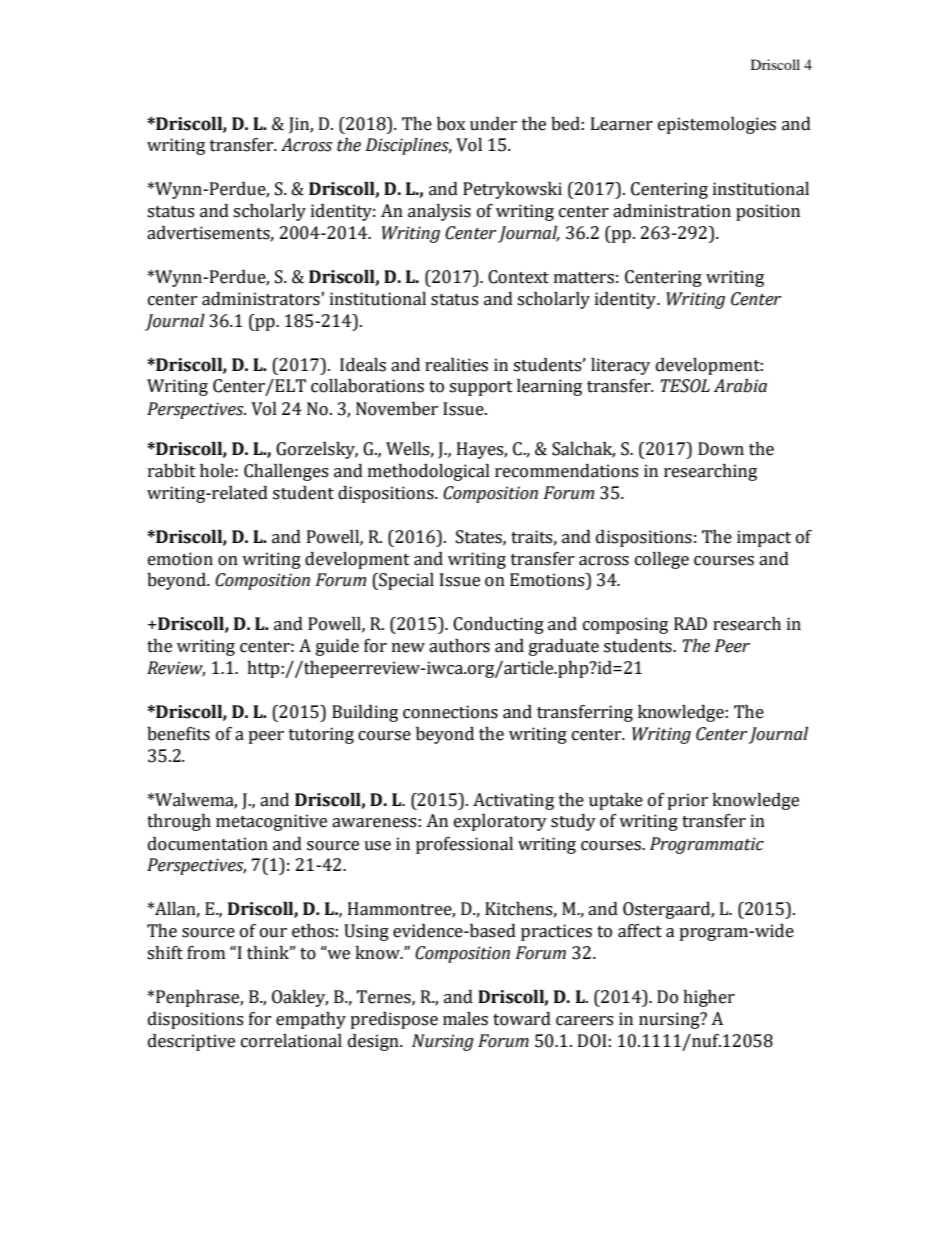 The image size is (952, 1233). What do you see at coordinates (451, 124) in the page?
I see `box` at bounding box center [451, 124].
